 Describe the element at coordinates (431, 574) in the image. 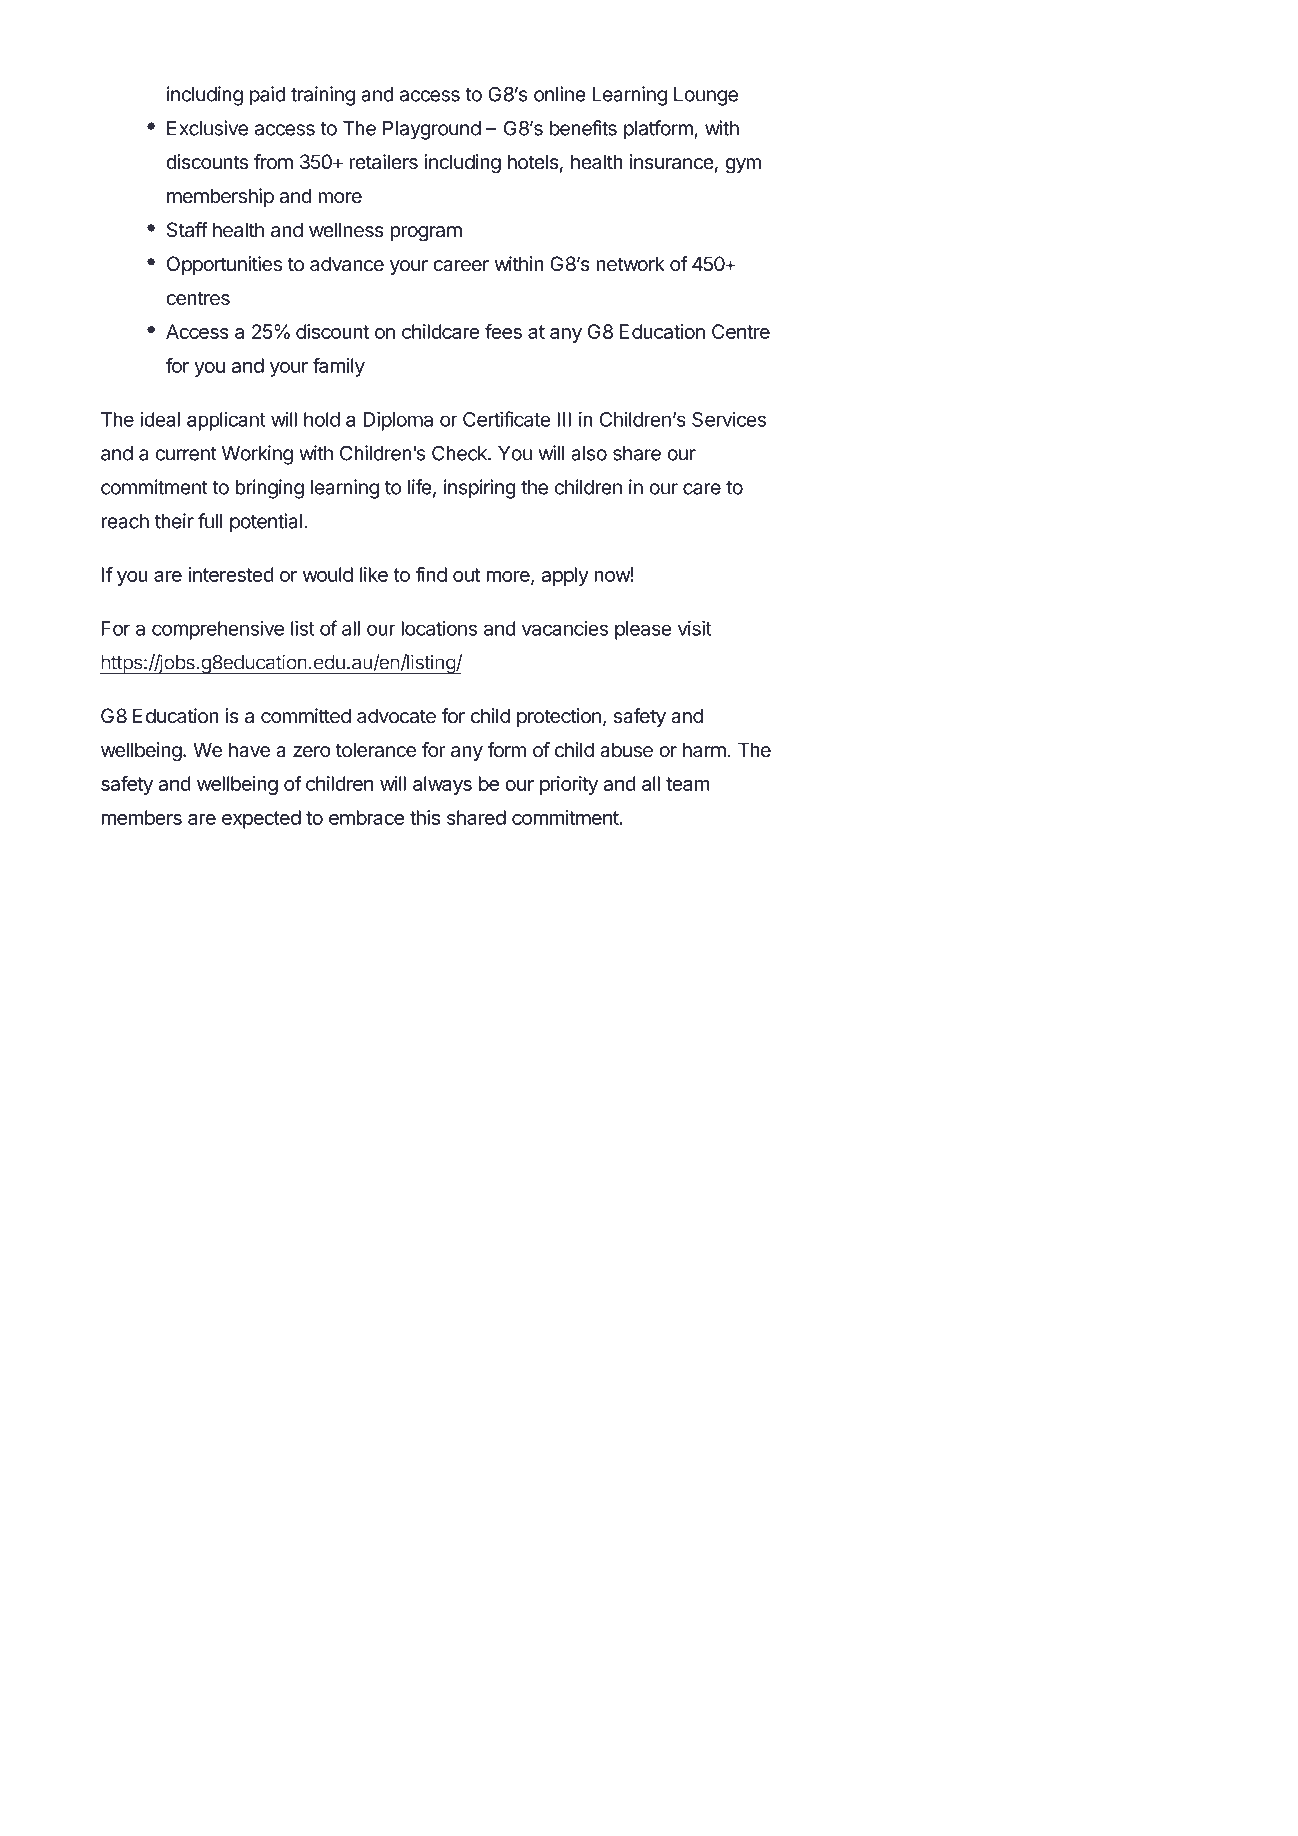

I see `find` at that location.
